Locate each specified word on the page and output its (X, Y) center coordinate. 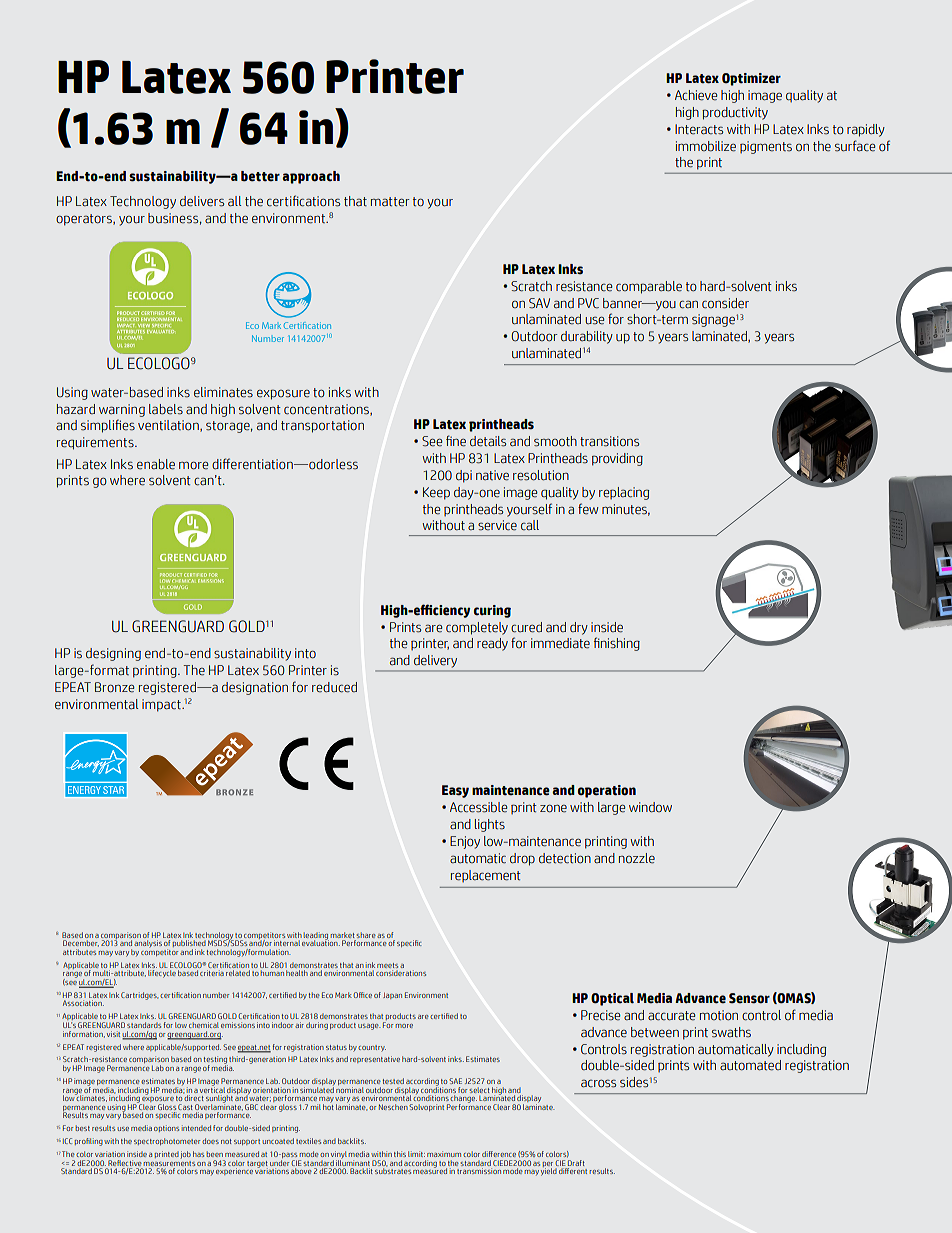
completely (477, 628)
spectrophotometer (167, 1141)
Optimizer (751, 79)
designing (113, 654)
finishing (617, 644)
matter (390, 202)
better (260, 176)
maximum (444, 1154)
